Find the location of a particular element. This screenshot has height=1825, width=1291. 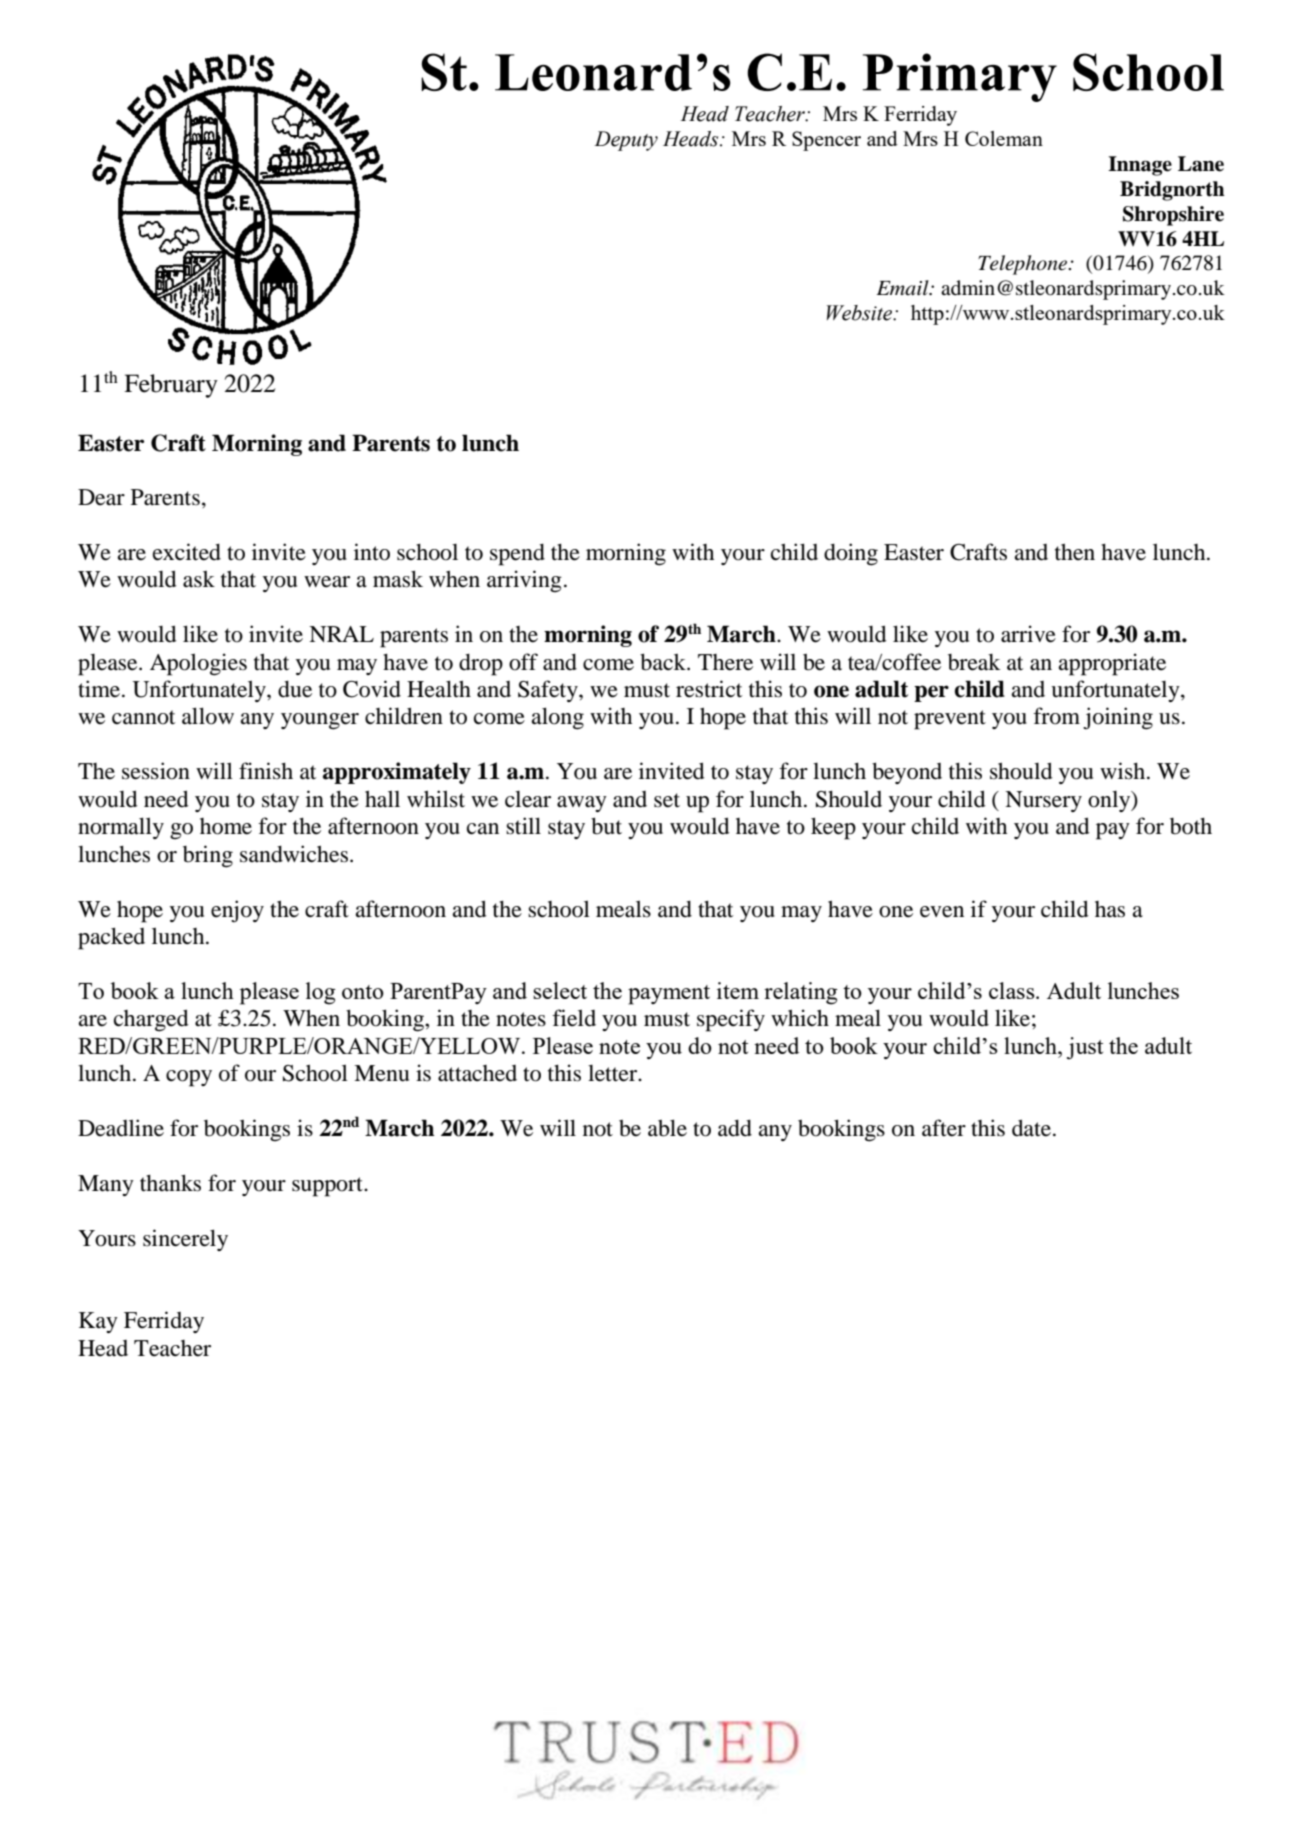

excited is located at coordinates (187, 552).
